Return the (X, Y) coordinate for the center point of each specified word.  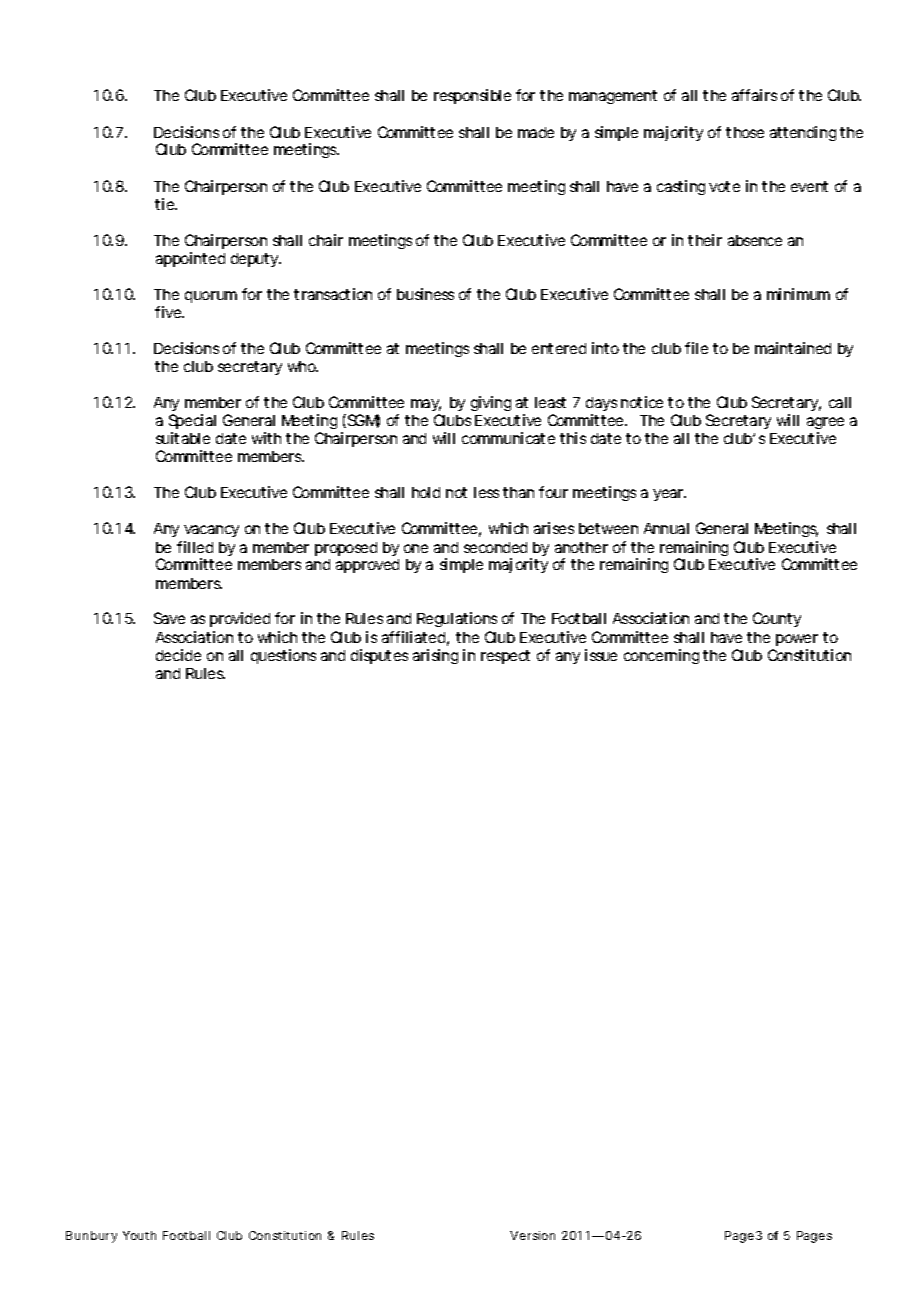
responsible (472, 96)
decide (178, 655)
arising (435, 656)
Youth (139, 1235)
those (745, 132)
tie (166, 204)
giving (491, 403)
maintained (793, 348)
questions (283, 656)
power (797, 640)
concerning (661, 656)
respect (505, 657)
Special (192, 423)
